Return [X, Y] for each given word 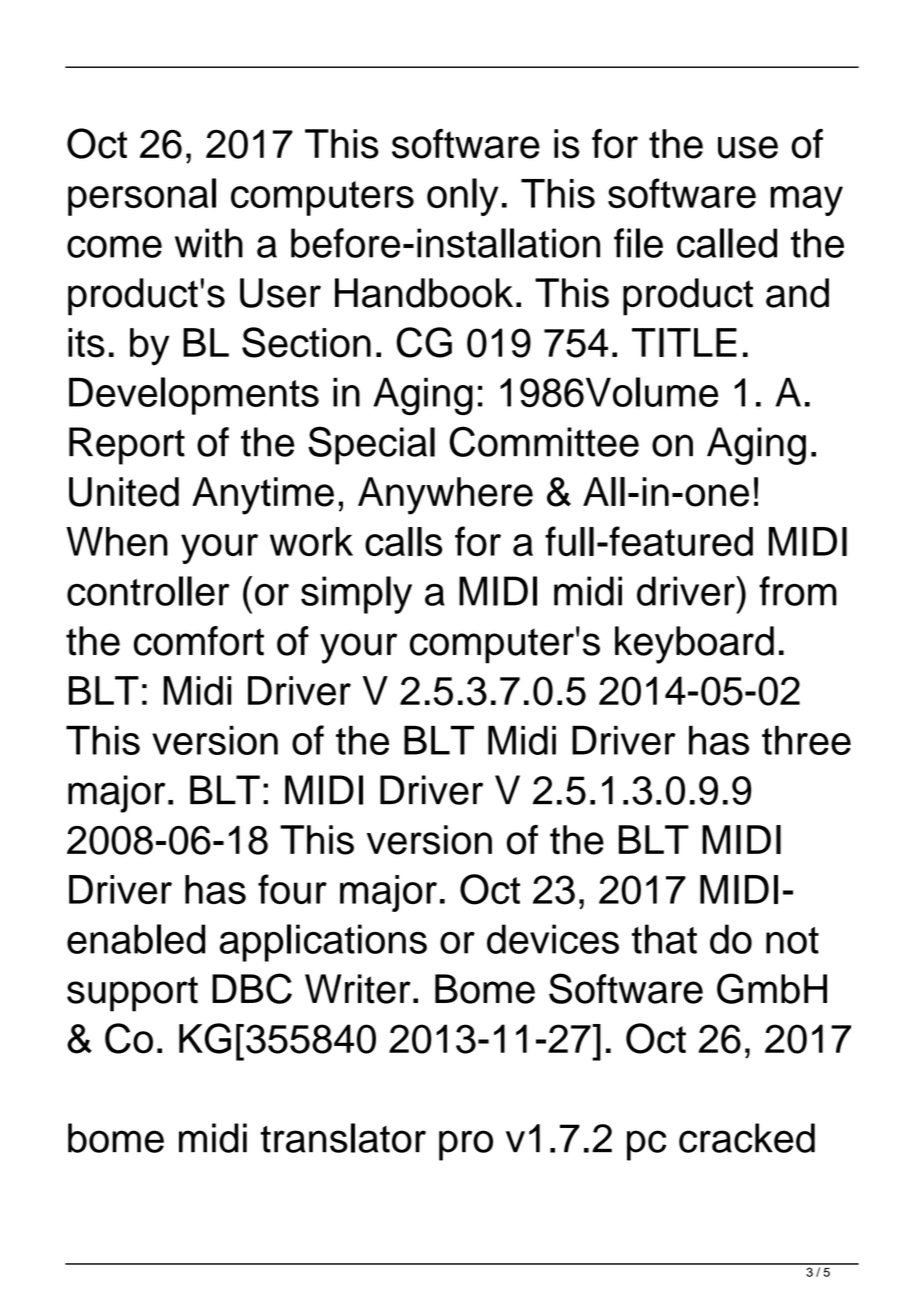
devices [553, 939]
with [209, 243]
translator [343, 1138]
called [727, 243]
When [117, 541]
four [292, 889]
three [806, 740]
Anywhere [445, 496]
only [462, 197]
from [798, 591]
